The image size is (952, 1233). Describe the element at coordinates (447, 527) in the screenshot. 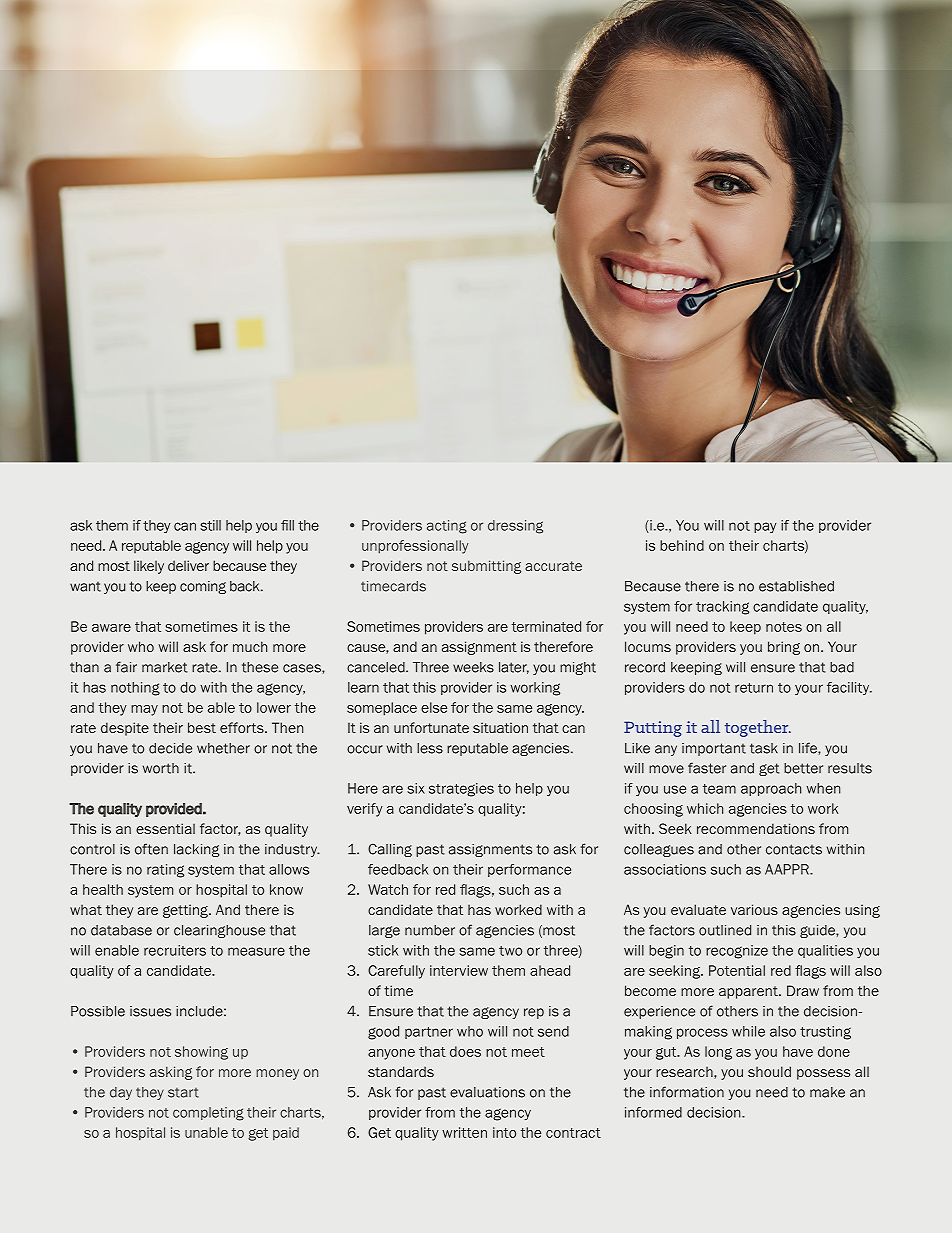

I see `acting` at that location.
